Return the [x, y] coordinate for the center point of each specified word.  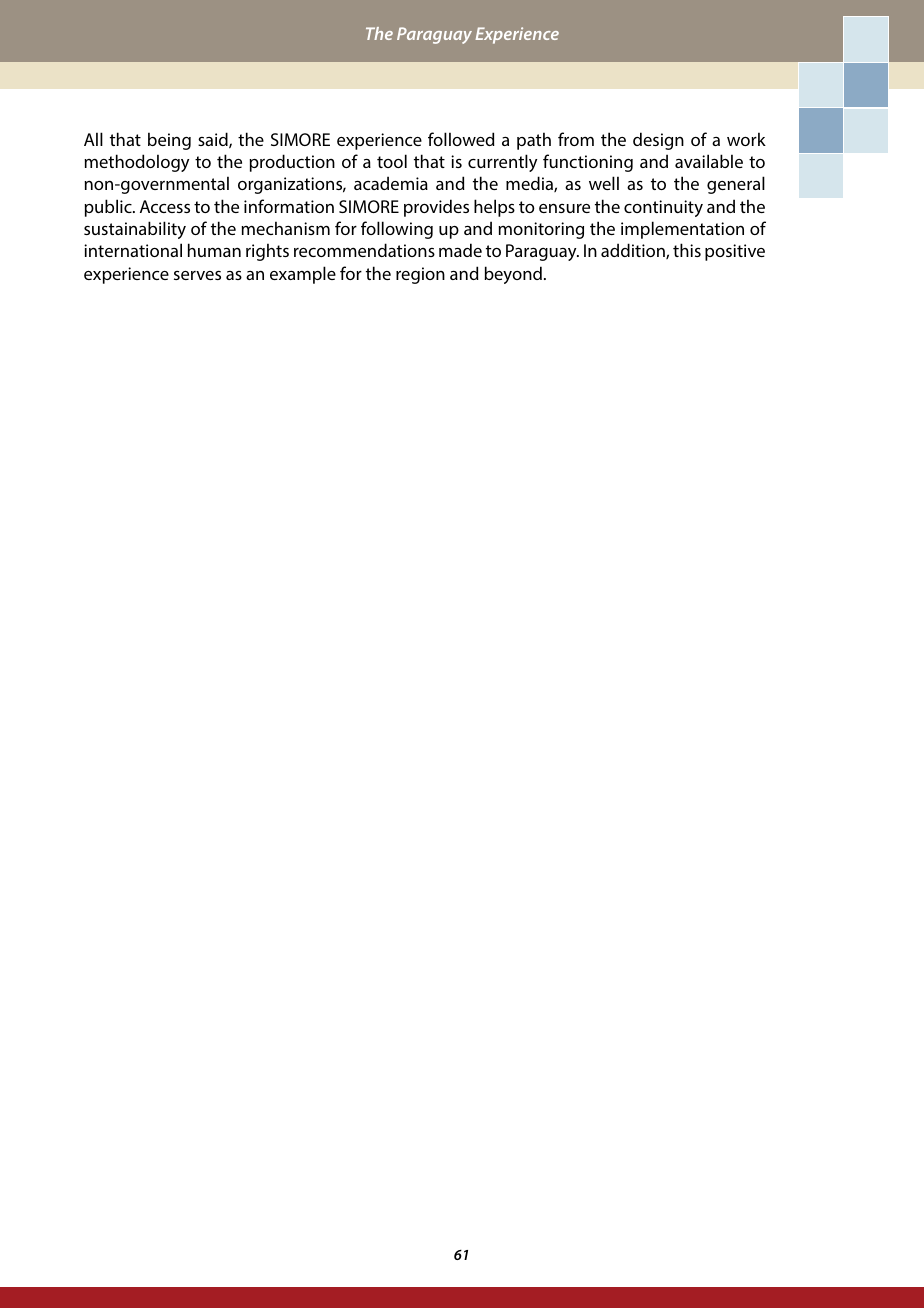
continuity [663, 208]
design [658, 141]
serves [197, 275]
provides [436, 208]
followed [461, 139]
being [169, 141]
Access [165, 206]
